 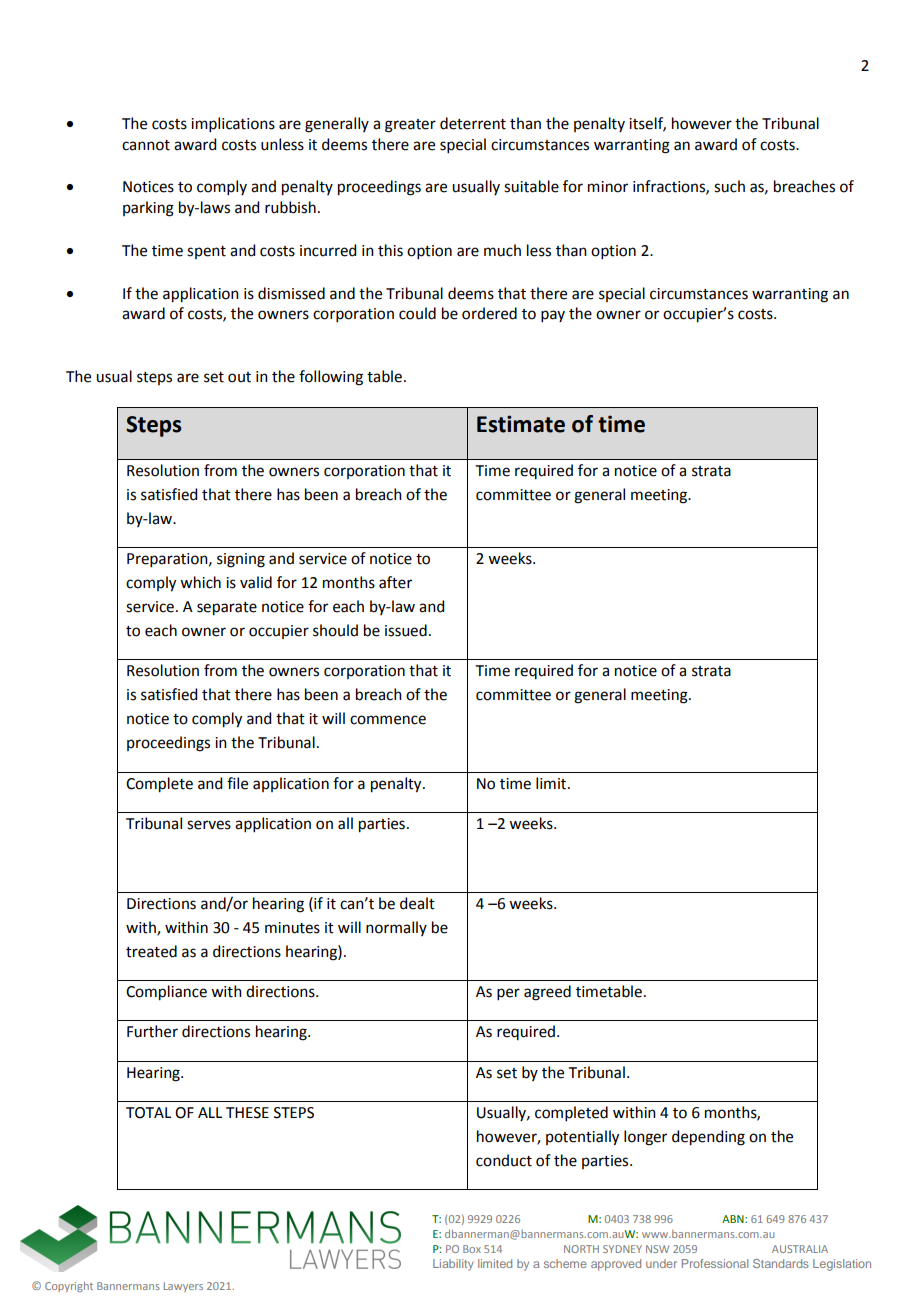 I want to click on Lawyers, so click(x=183, y=1287).
